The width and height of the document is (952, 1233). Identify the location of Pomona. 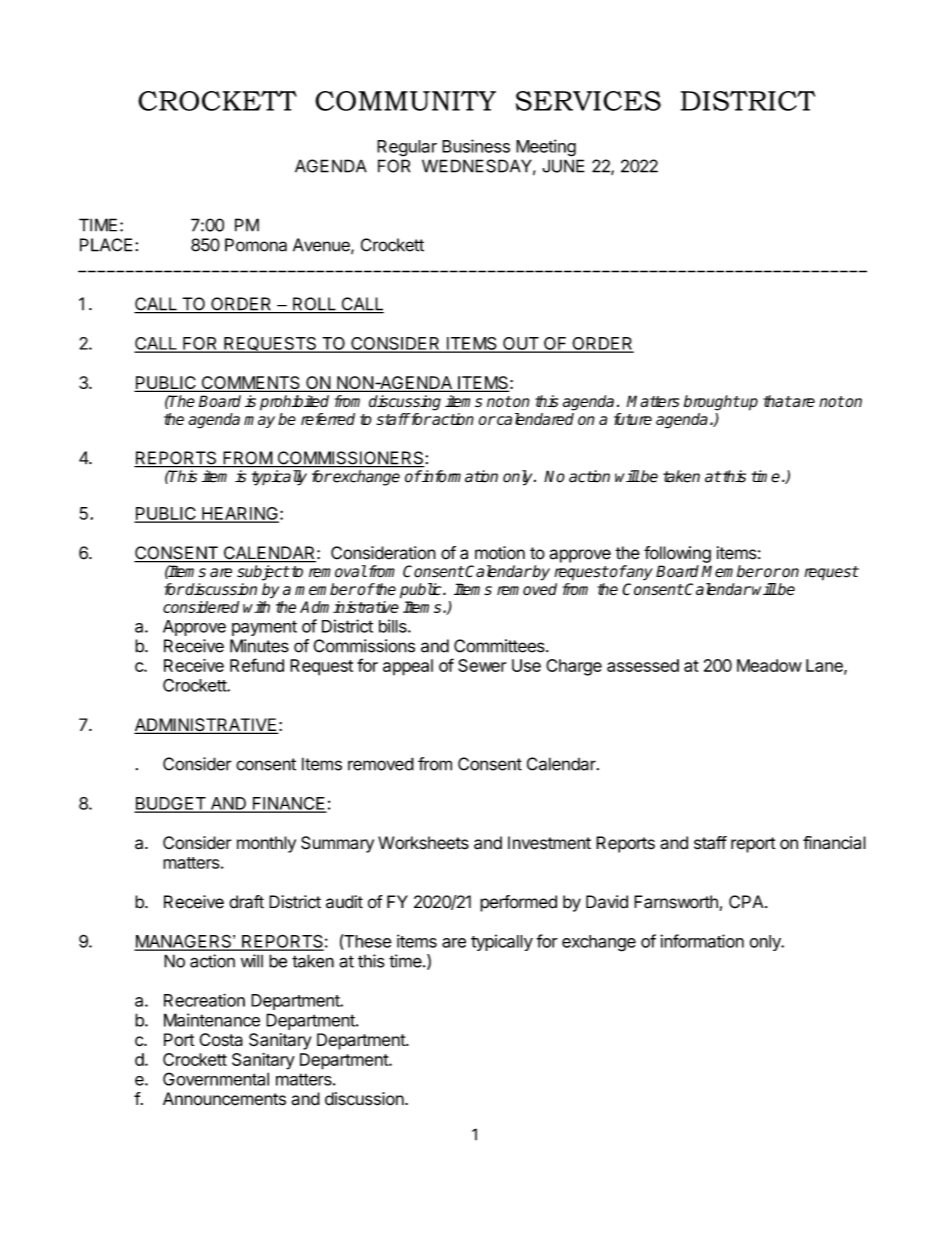
(256, 245).
